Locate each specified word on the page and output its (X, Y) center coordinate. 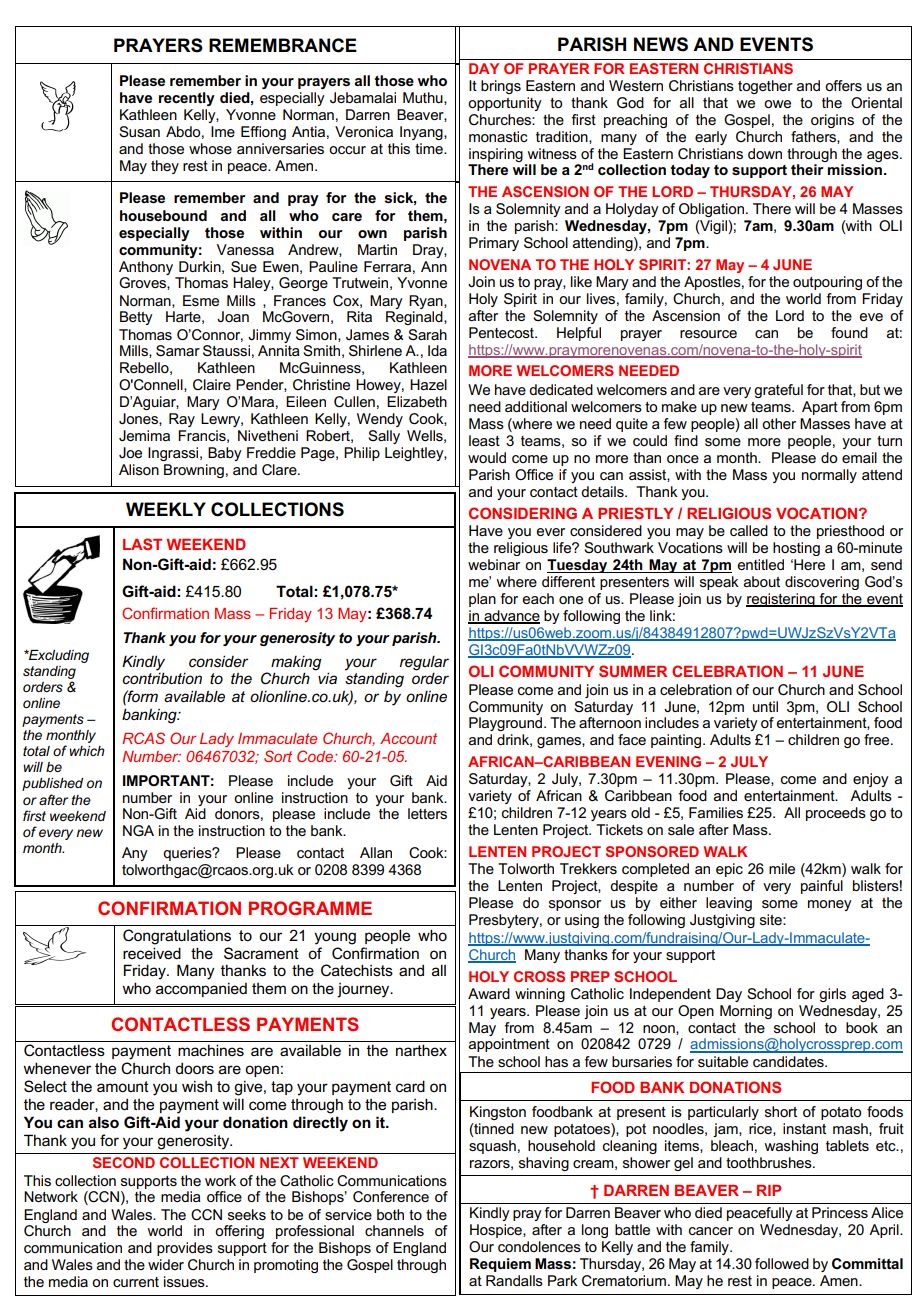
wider (166, 1264)
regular (424, 663)
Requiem (500, 1265)
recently (187, 99)
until (765, 706)
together (765, 87)
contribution (162, 678)
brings (501, 87)
